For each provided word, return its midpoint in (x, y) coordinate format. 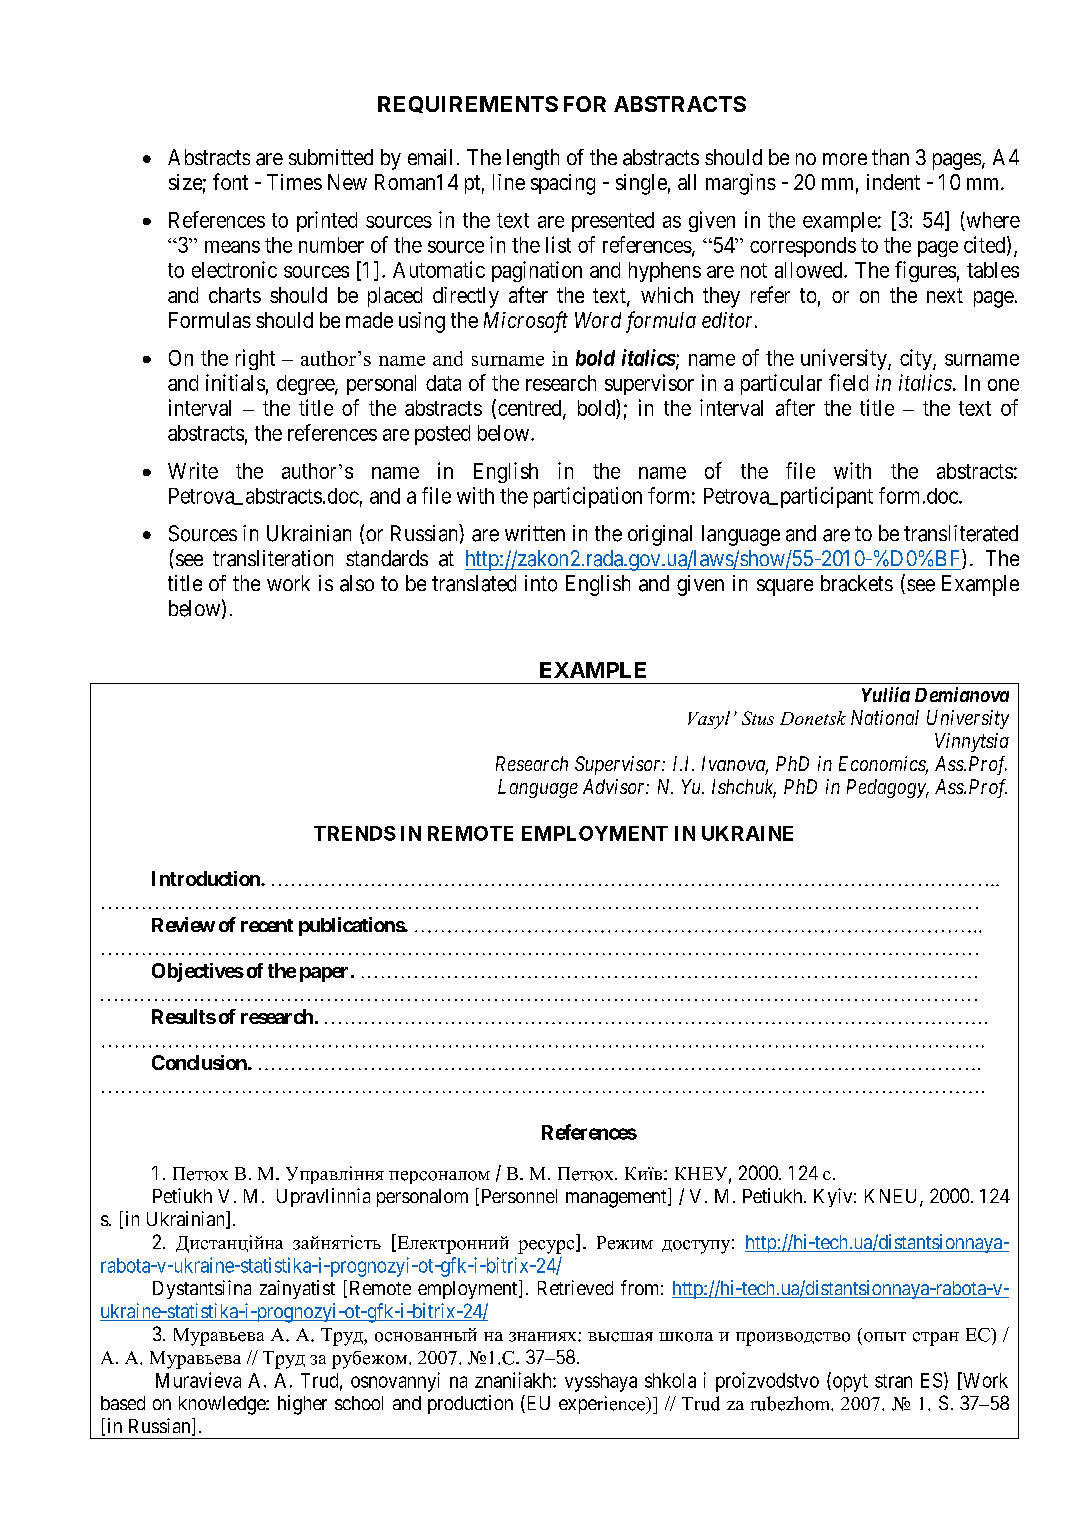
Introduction (207, 878)
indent (893, 182)
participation (588, 497)
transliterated (961, 533)
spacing (563, 184)
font (230, 181)
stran (893, 1381)
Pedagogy (887, 788)
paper (324, 974)
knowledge (223, 1405)
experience (603, 1405)
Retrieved (575, 1287)
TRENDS (355, 833)
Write (193, 470)
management (617, 1199)
